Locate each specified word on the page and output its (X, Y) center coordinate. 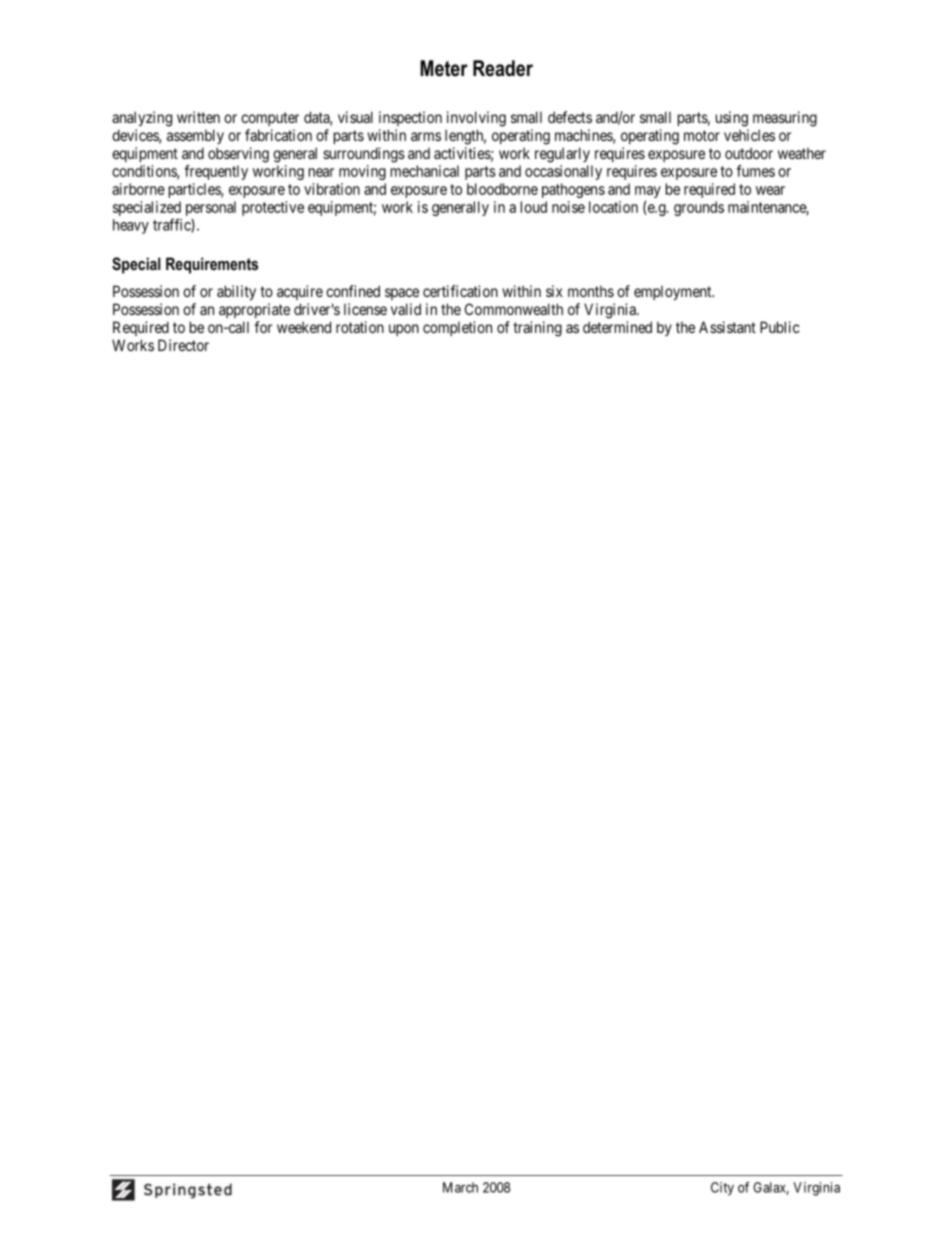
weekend (304, 327)
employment (674, 292)
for (263, 327)
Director (183, 345)
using (732, 119)
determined (617, 327)
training (537, 329)
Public (780, 327)
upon (404, 330)
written (198, 117)
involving (476, 119)
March (460, 1187)
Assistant (727, 327)
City (722, 1189)
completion (457, 328)
